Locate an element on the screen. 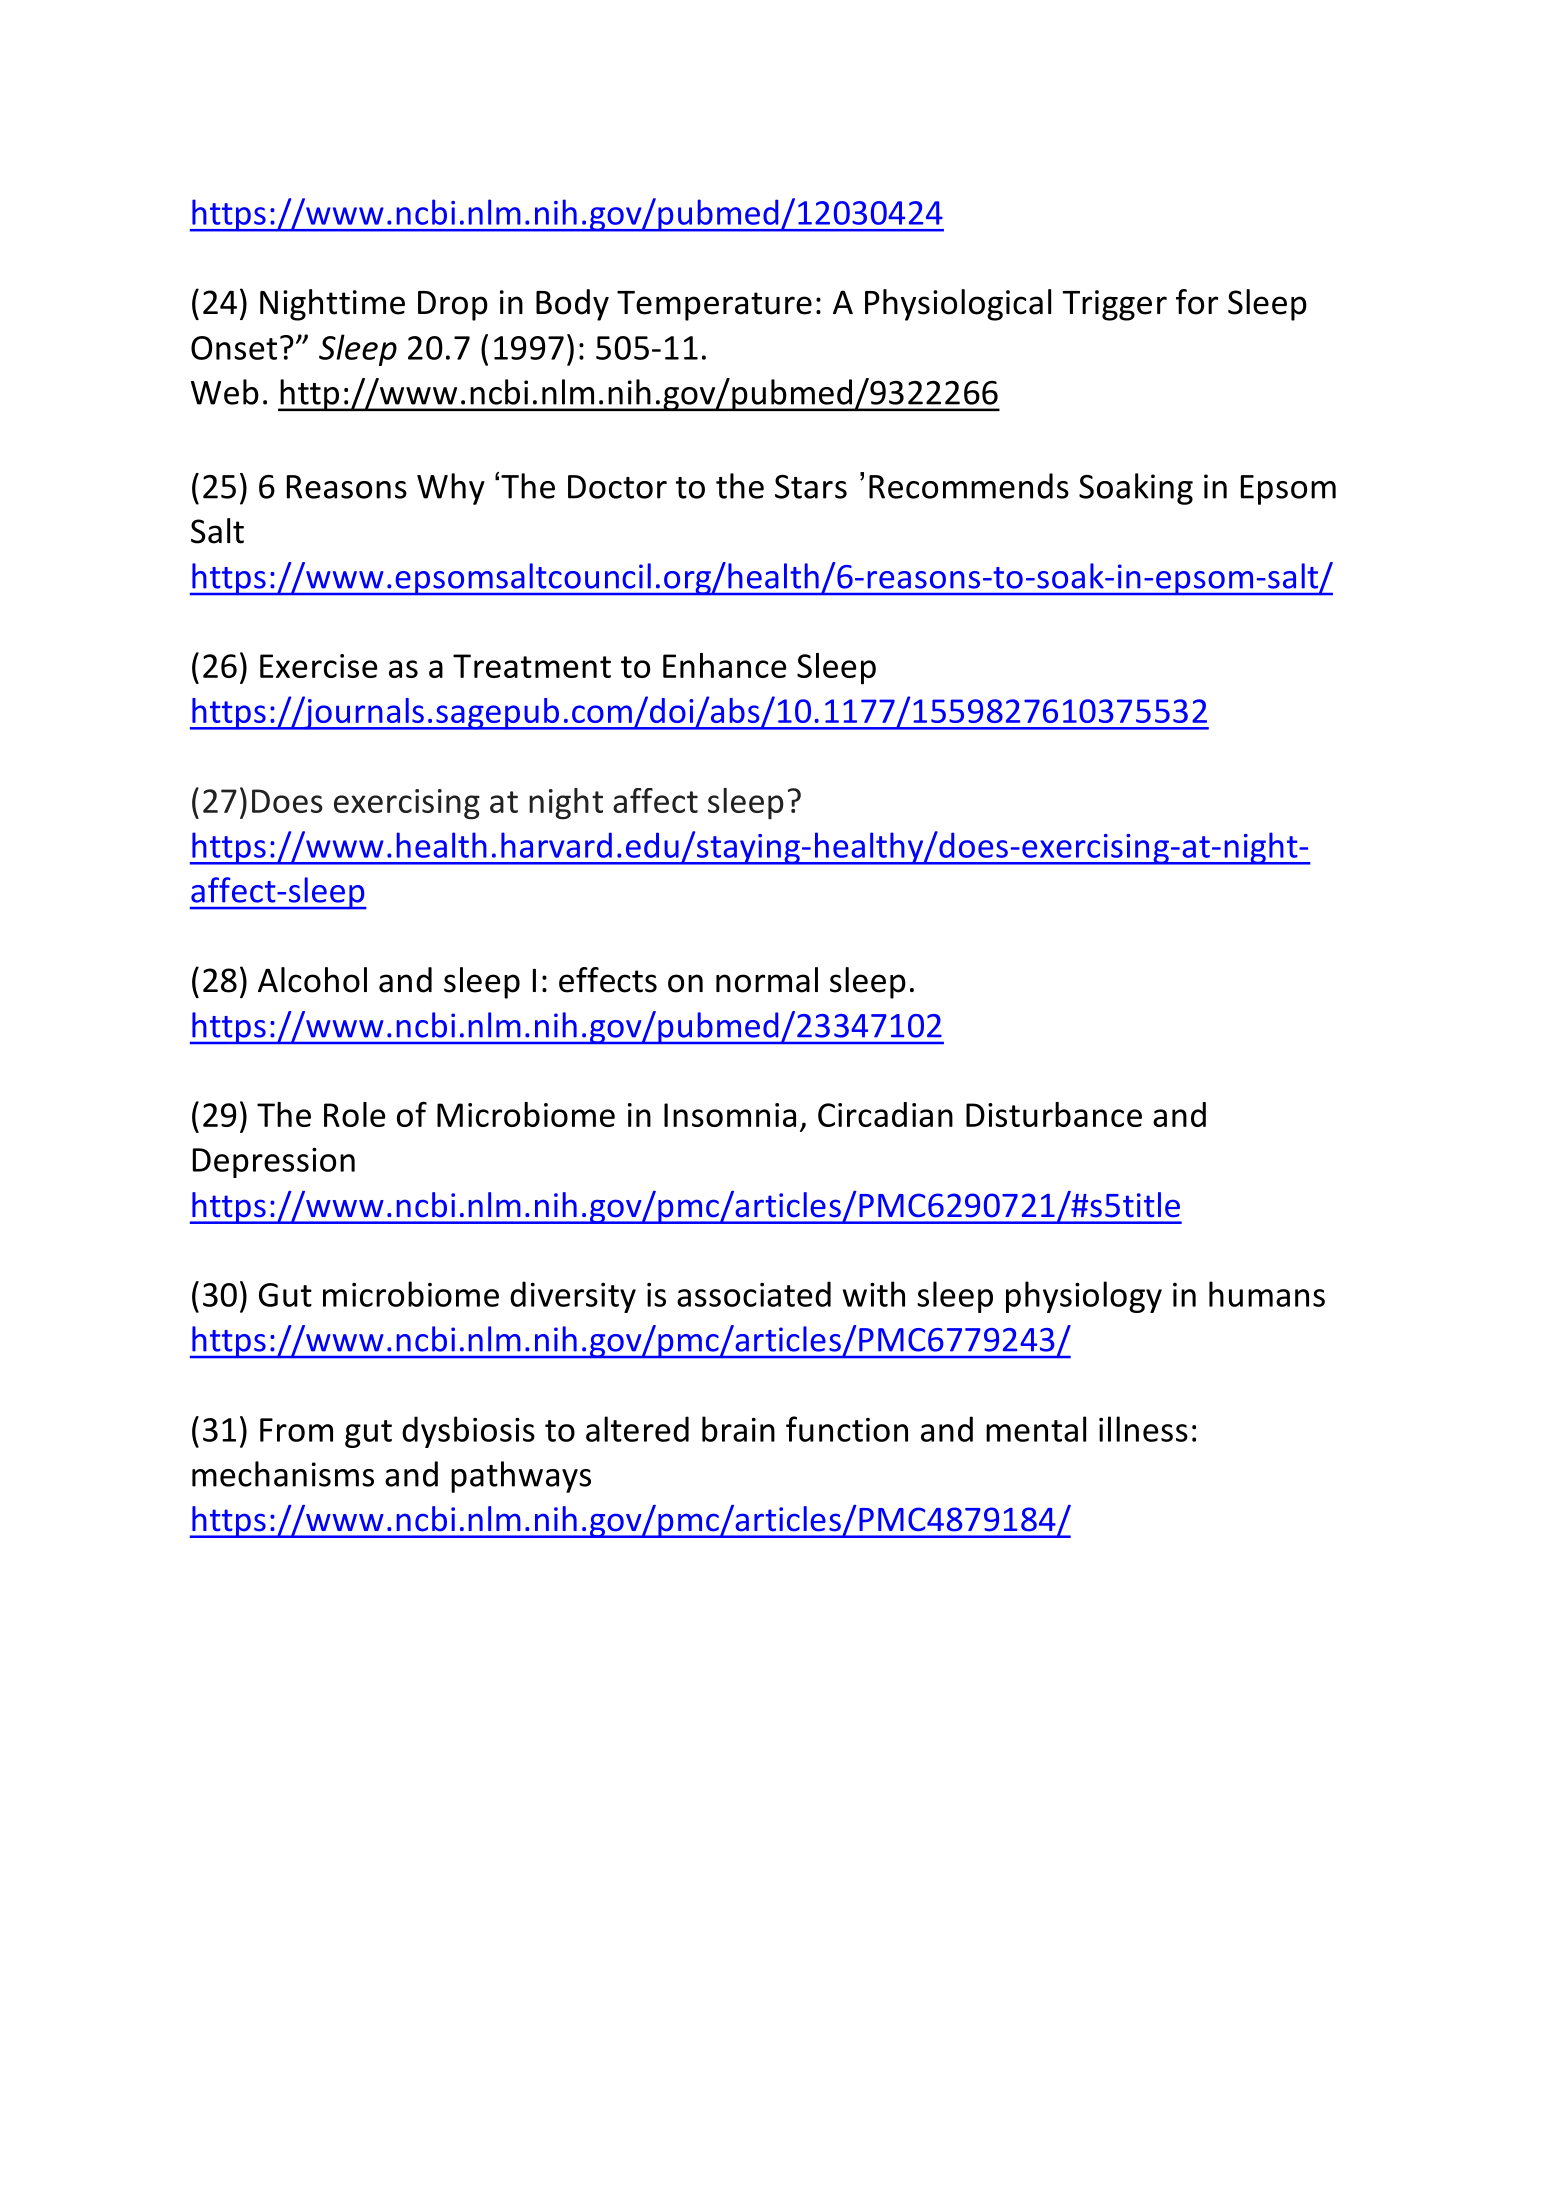  Role is located at coordinates (354, 1114).
